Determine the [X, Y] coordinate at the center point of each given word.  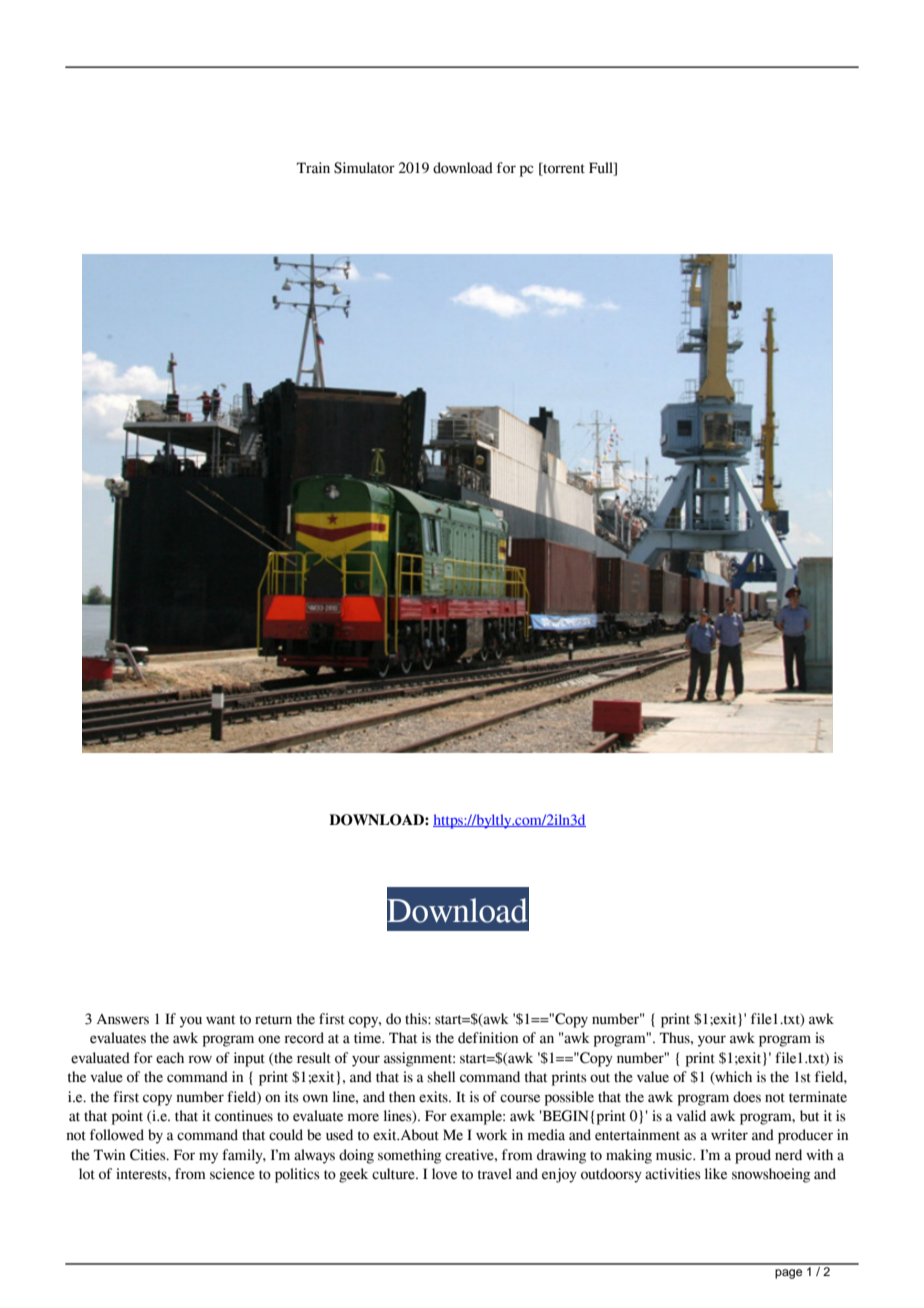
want [220, 1020]
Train [313, 168]
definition [488, 1038]
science [232, 1174]
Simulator [364, 168]
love [444, 1174]
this [417, 1019]
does [747, 1097]
